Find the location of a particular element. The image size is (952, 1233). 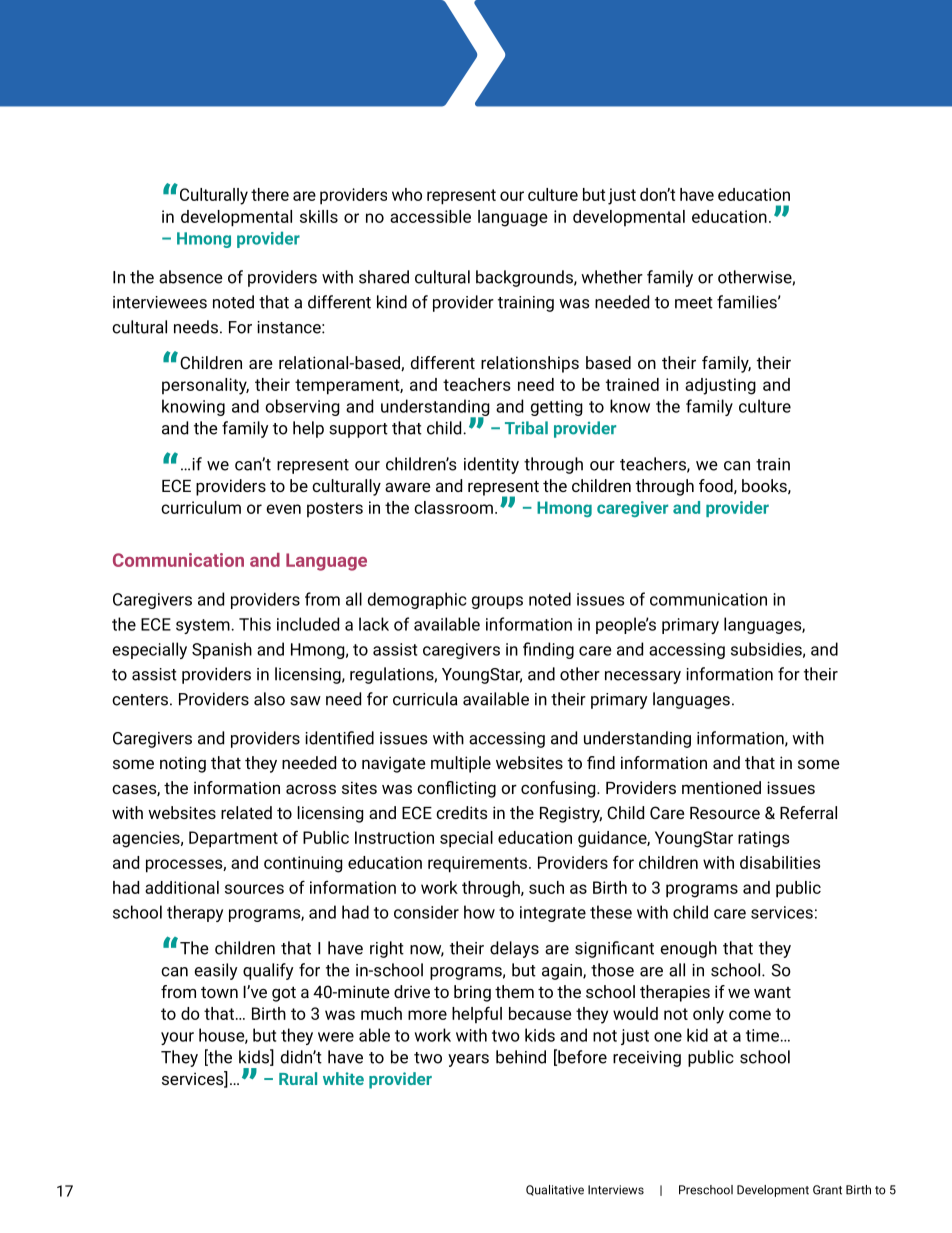

necessary is located at coordinates (643, 677).
